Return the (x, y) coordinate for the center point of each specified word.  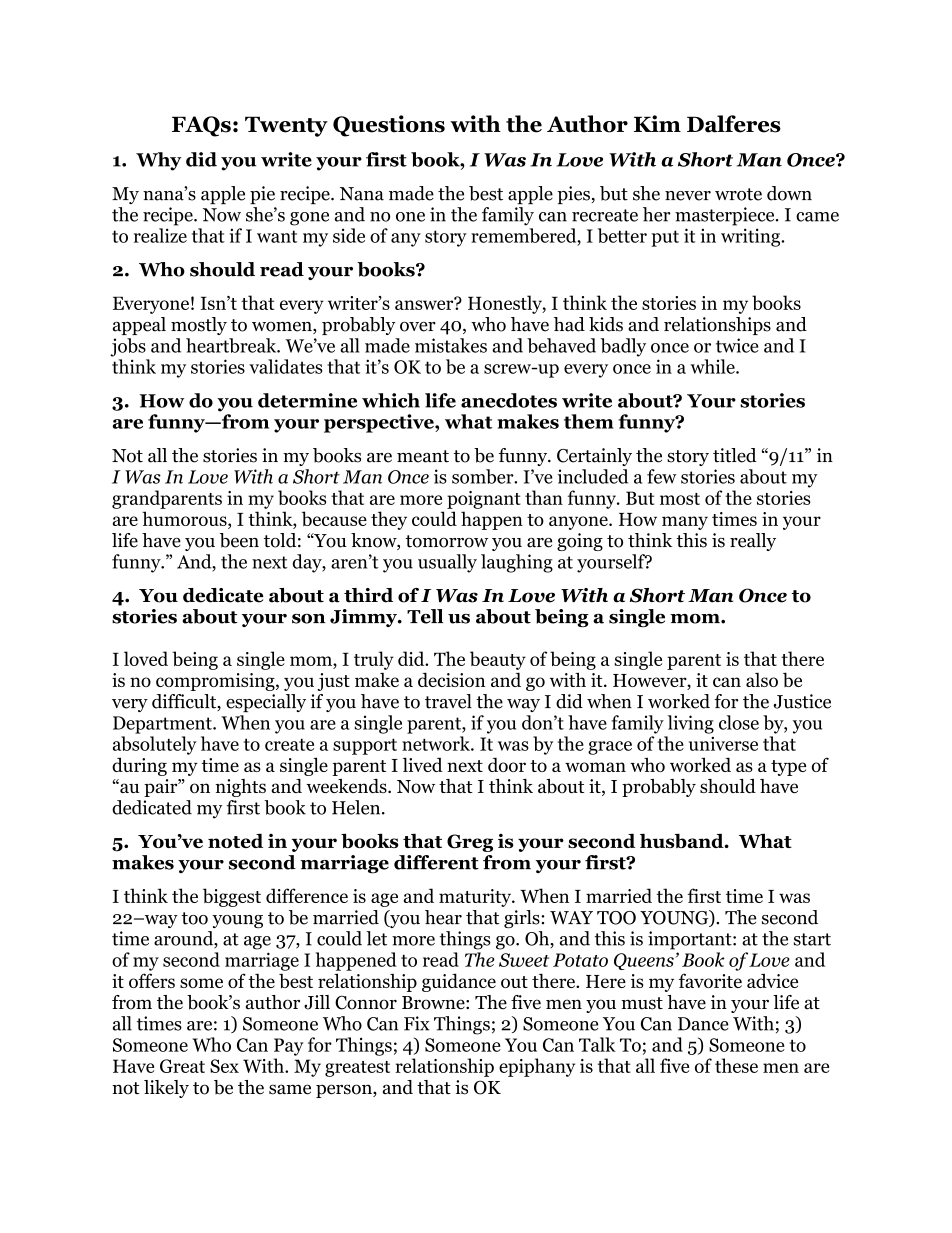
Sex (224, 1066)
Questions (389, 126)
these (736, 1065)
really (753, 542)
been (239, 540)
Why (158, 161)
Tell (425, 616)
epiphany (537, 1067)
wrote (738, 194)
